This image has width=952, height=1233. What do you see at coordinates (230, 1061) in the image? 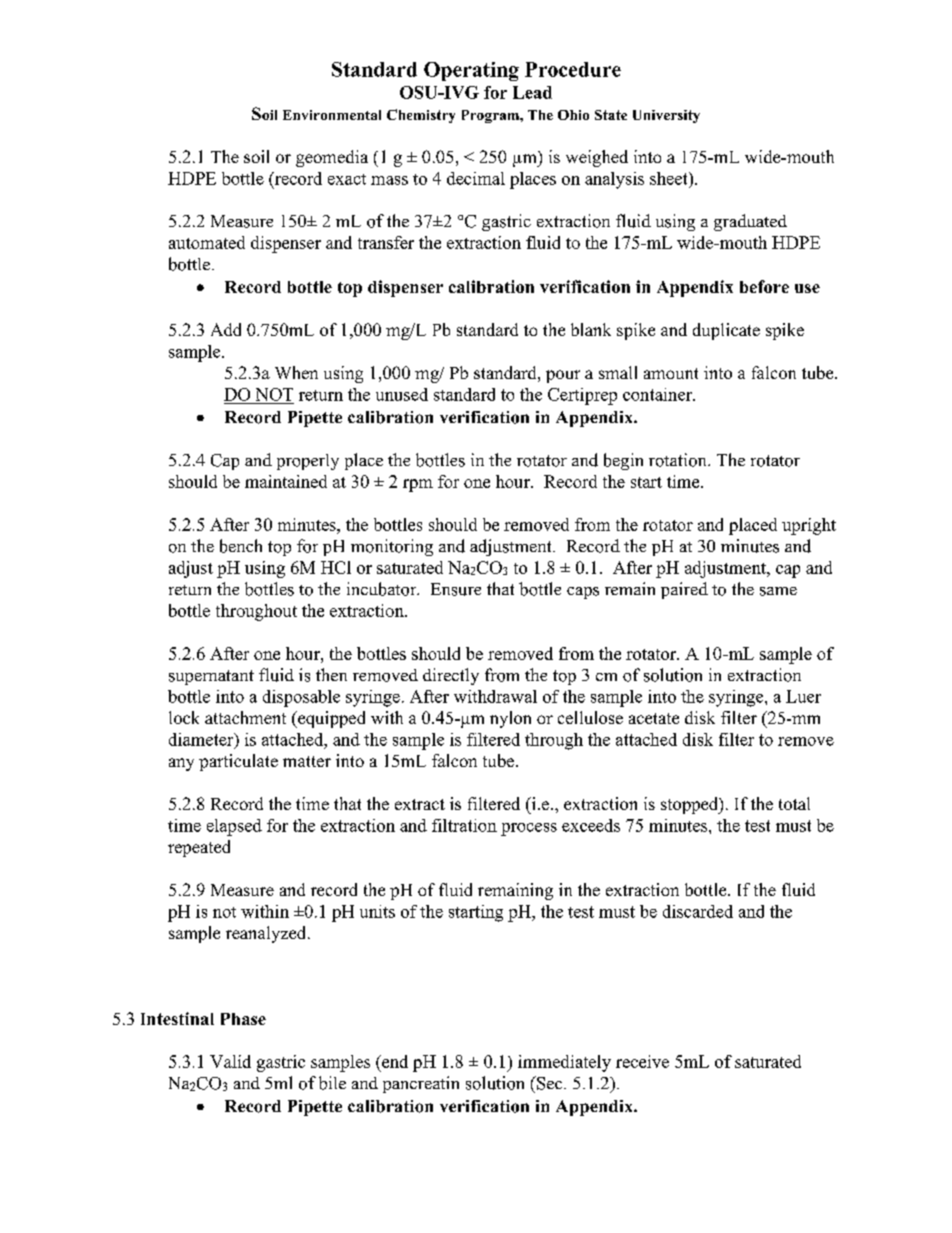
I see `Valid` at bounding box center [230, 1061].
